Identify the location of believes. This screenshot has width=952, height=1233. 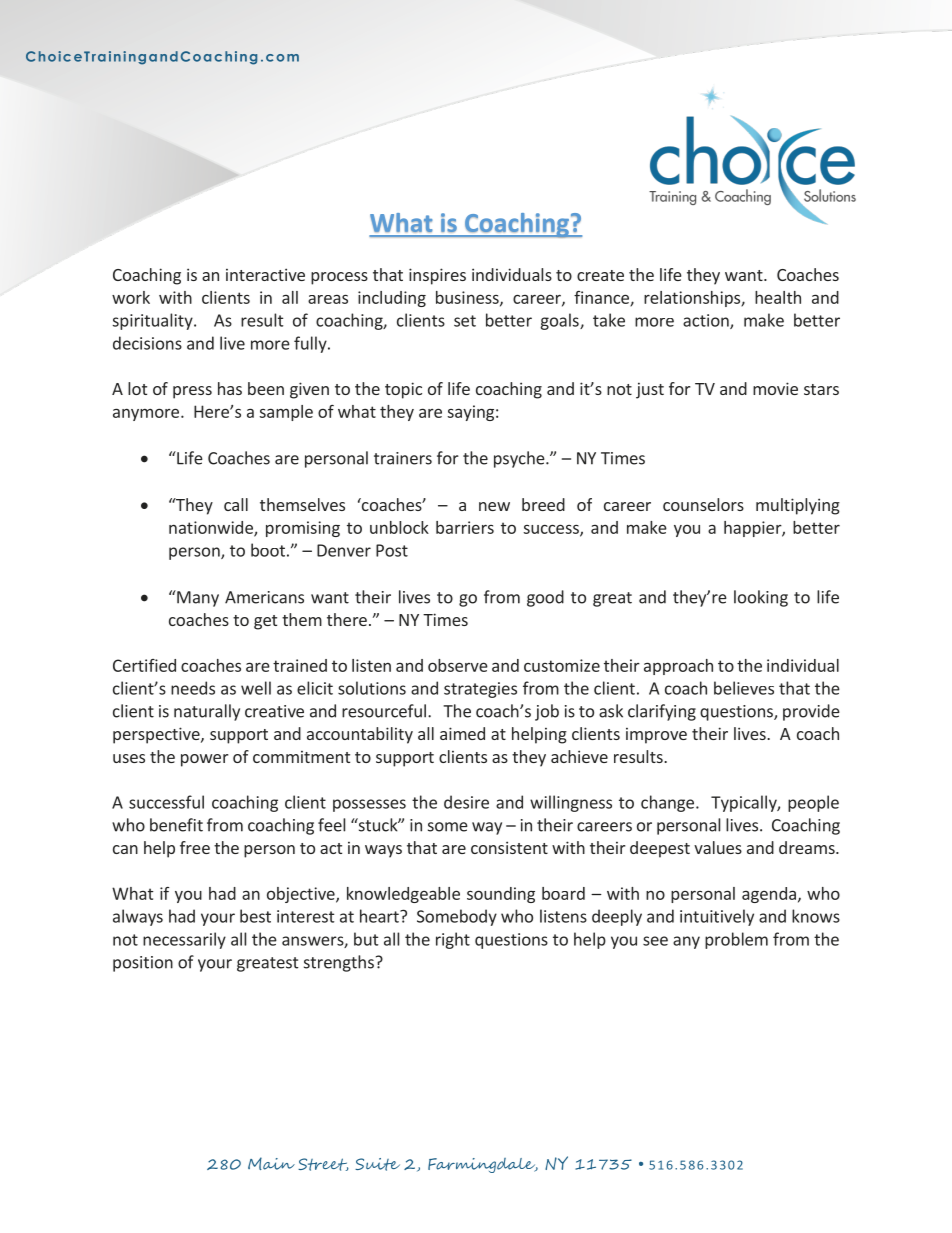
(744, 688).
